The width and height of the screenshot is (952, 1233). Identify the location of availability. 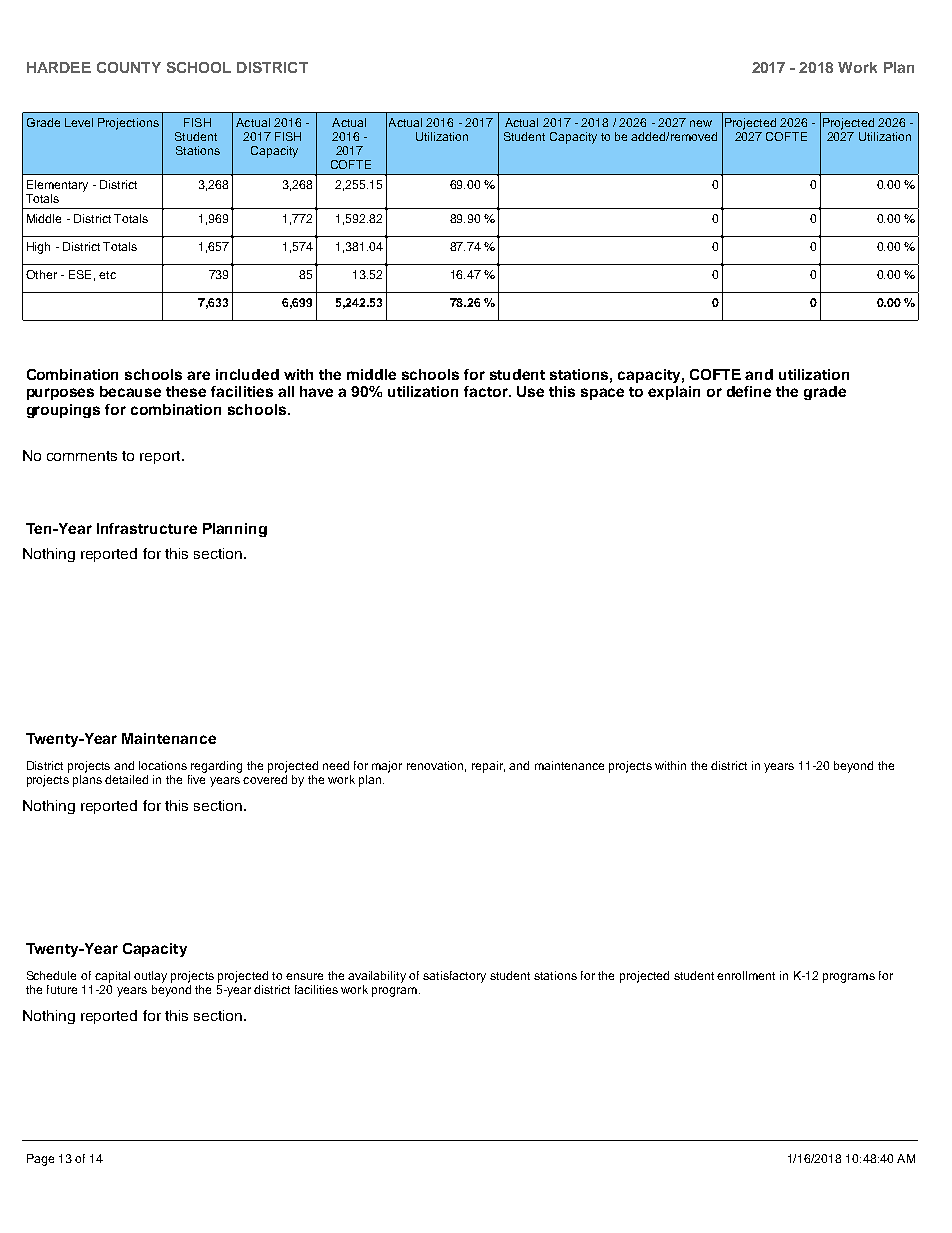
(377, 977).
